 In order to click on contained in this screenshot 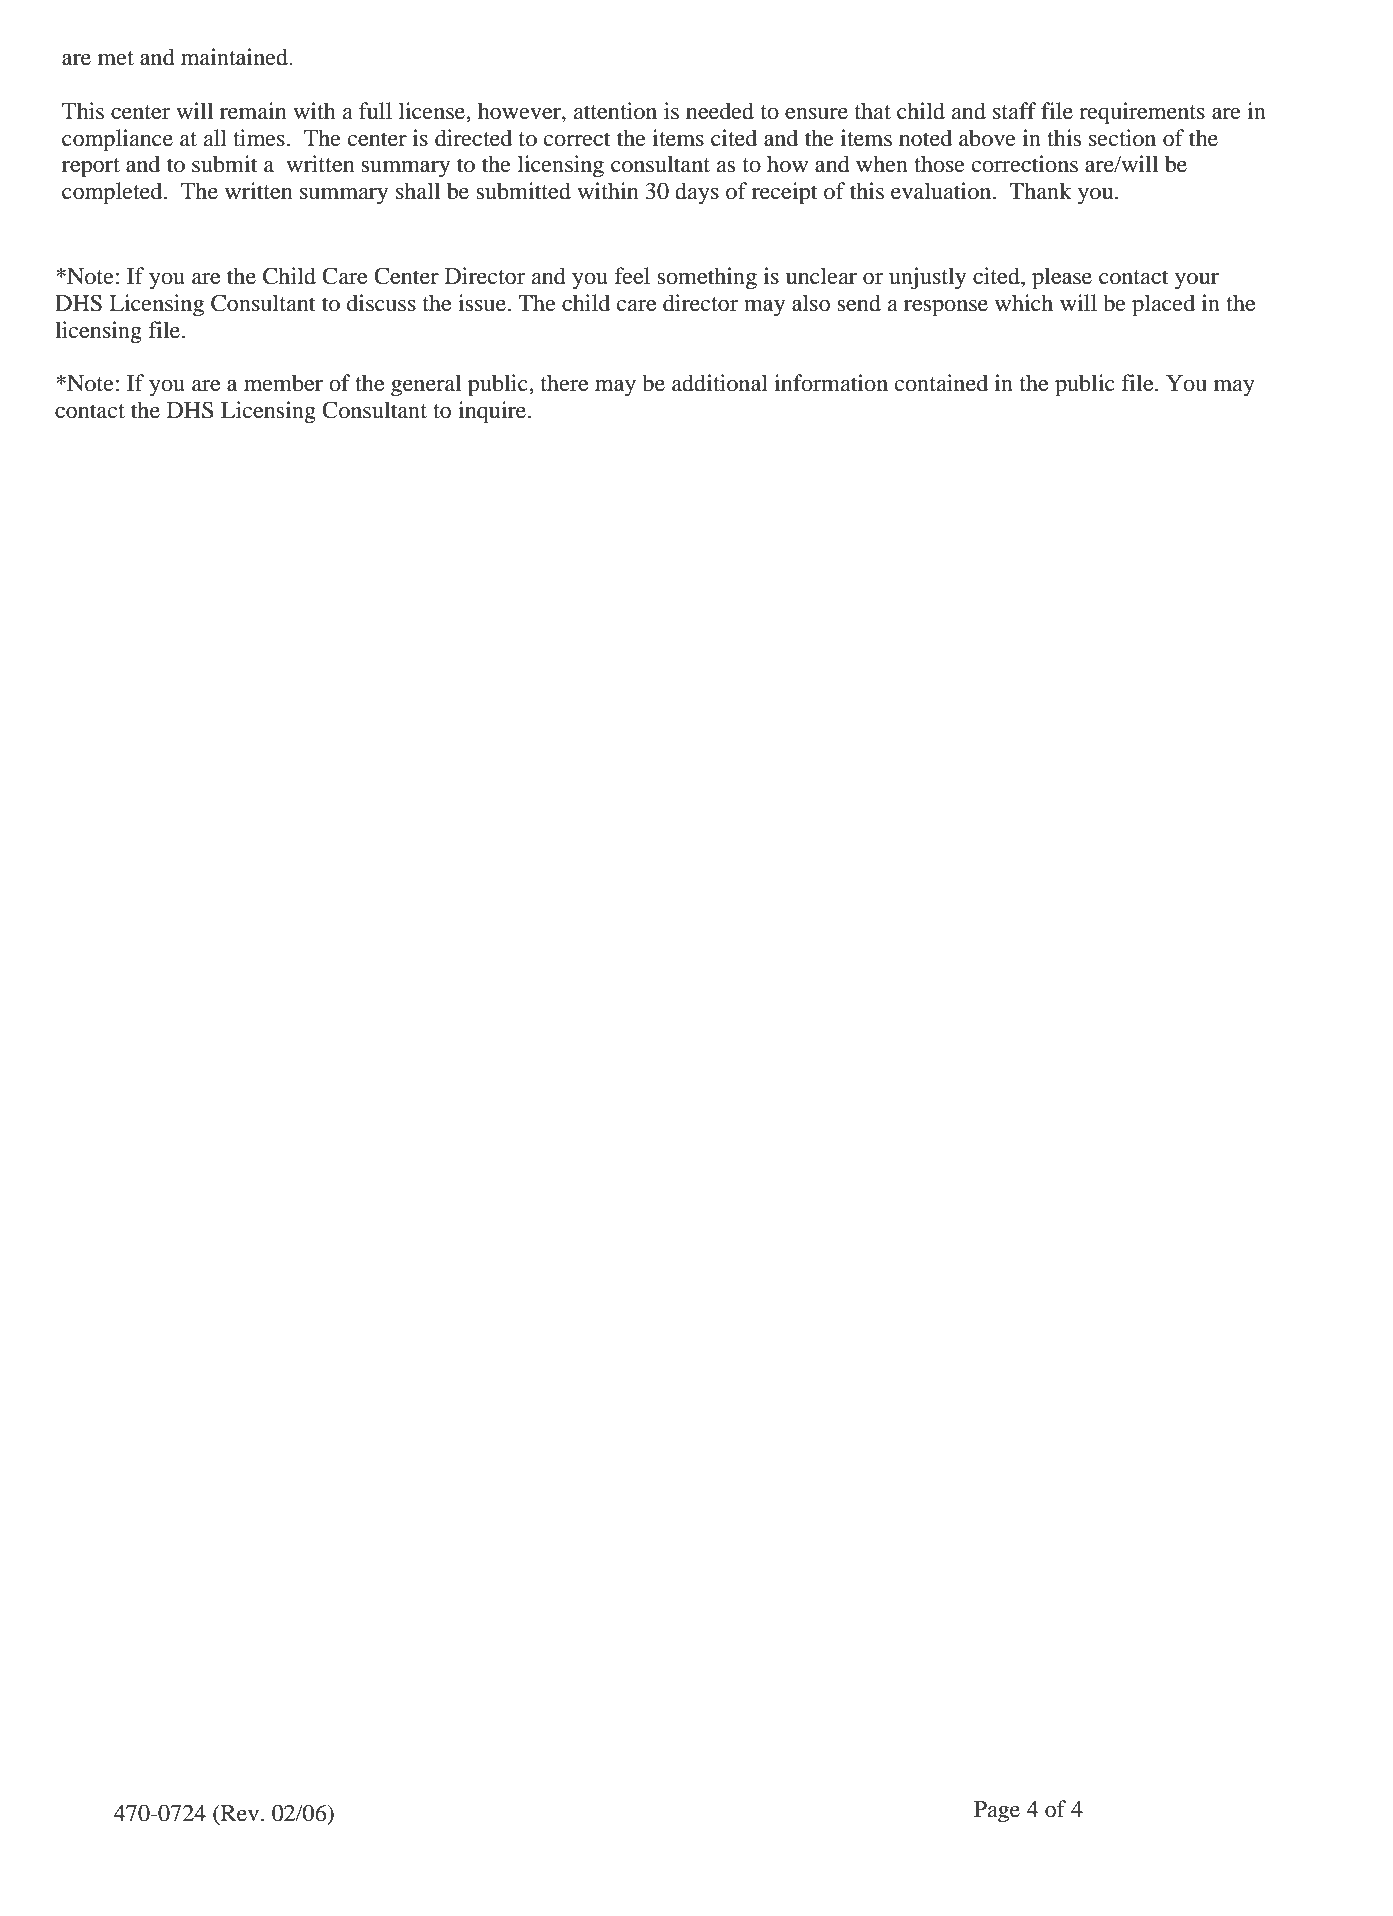, I will do `click(941, 383)`.
